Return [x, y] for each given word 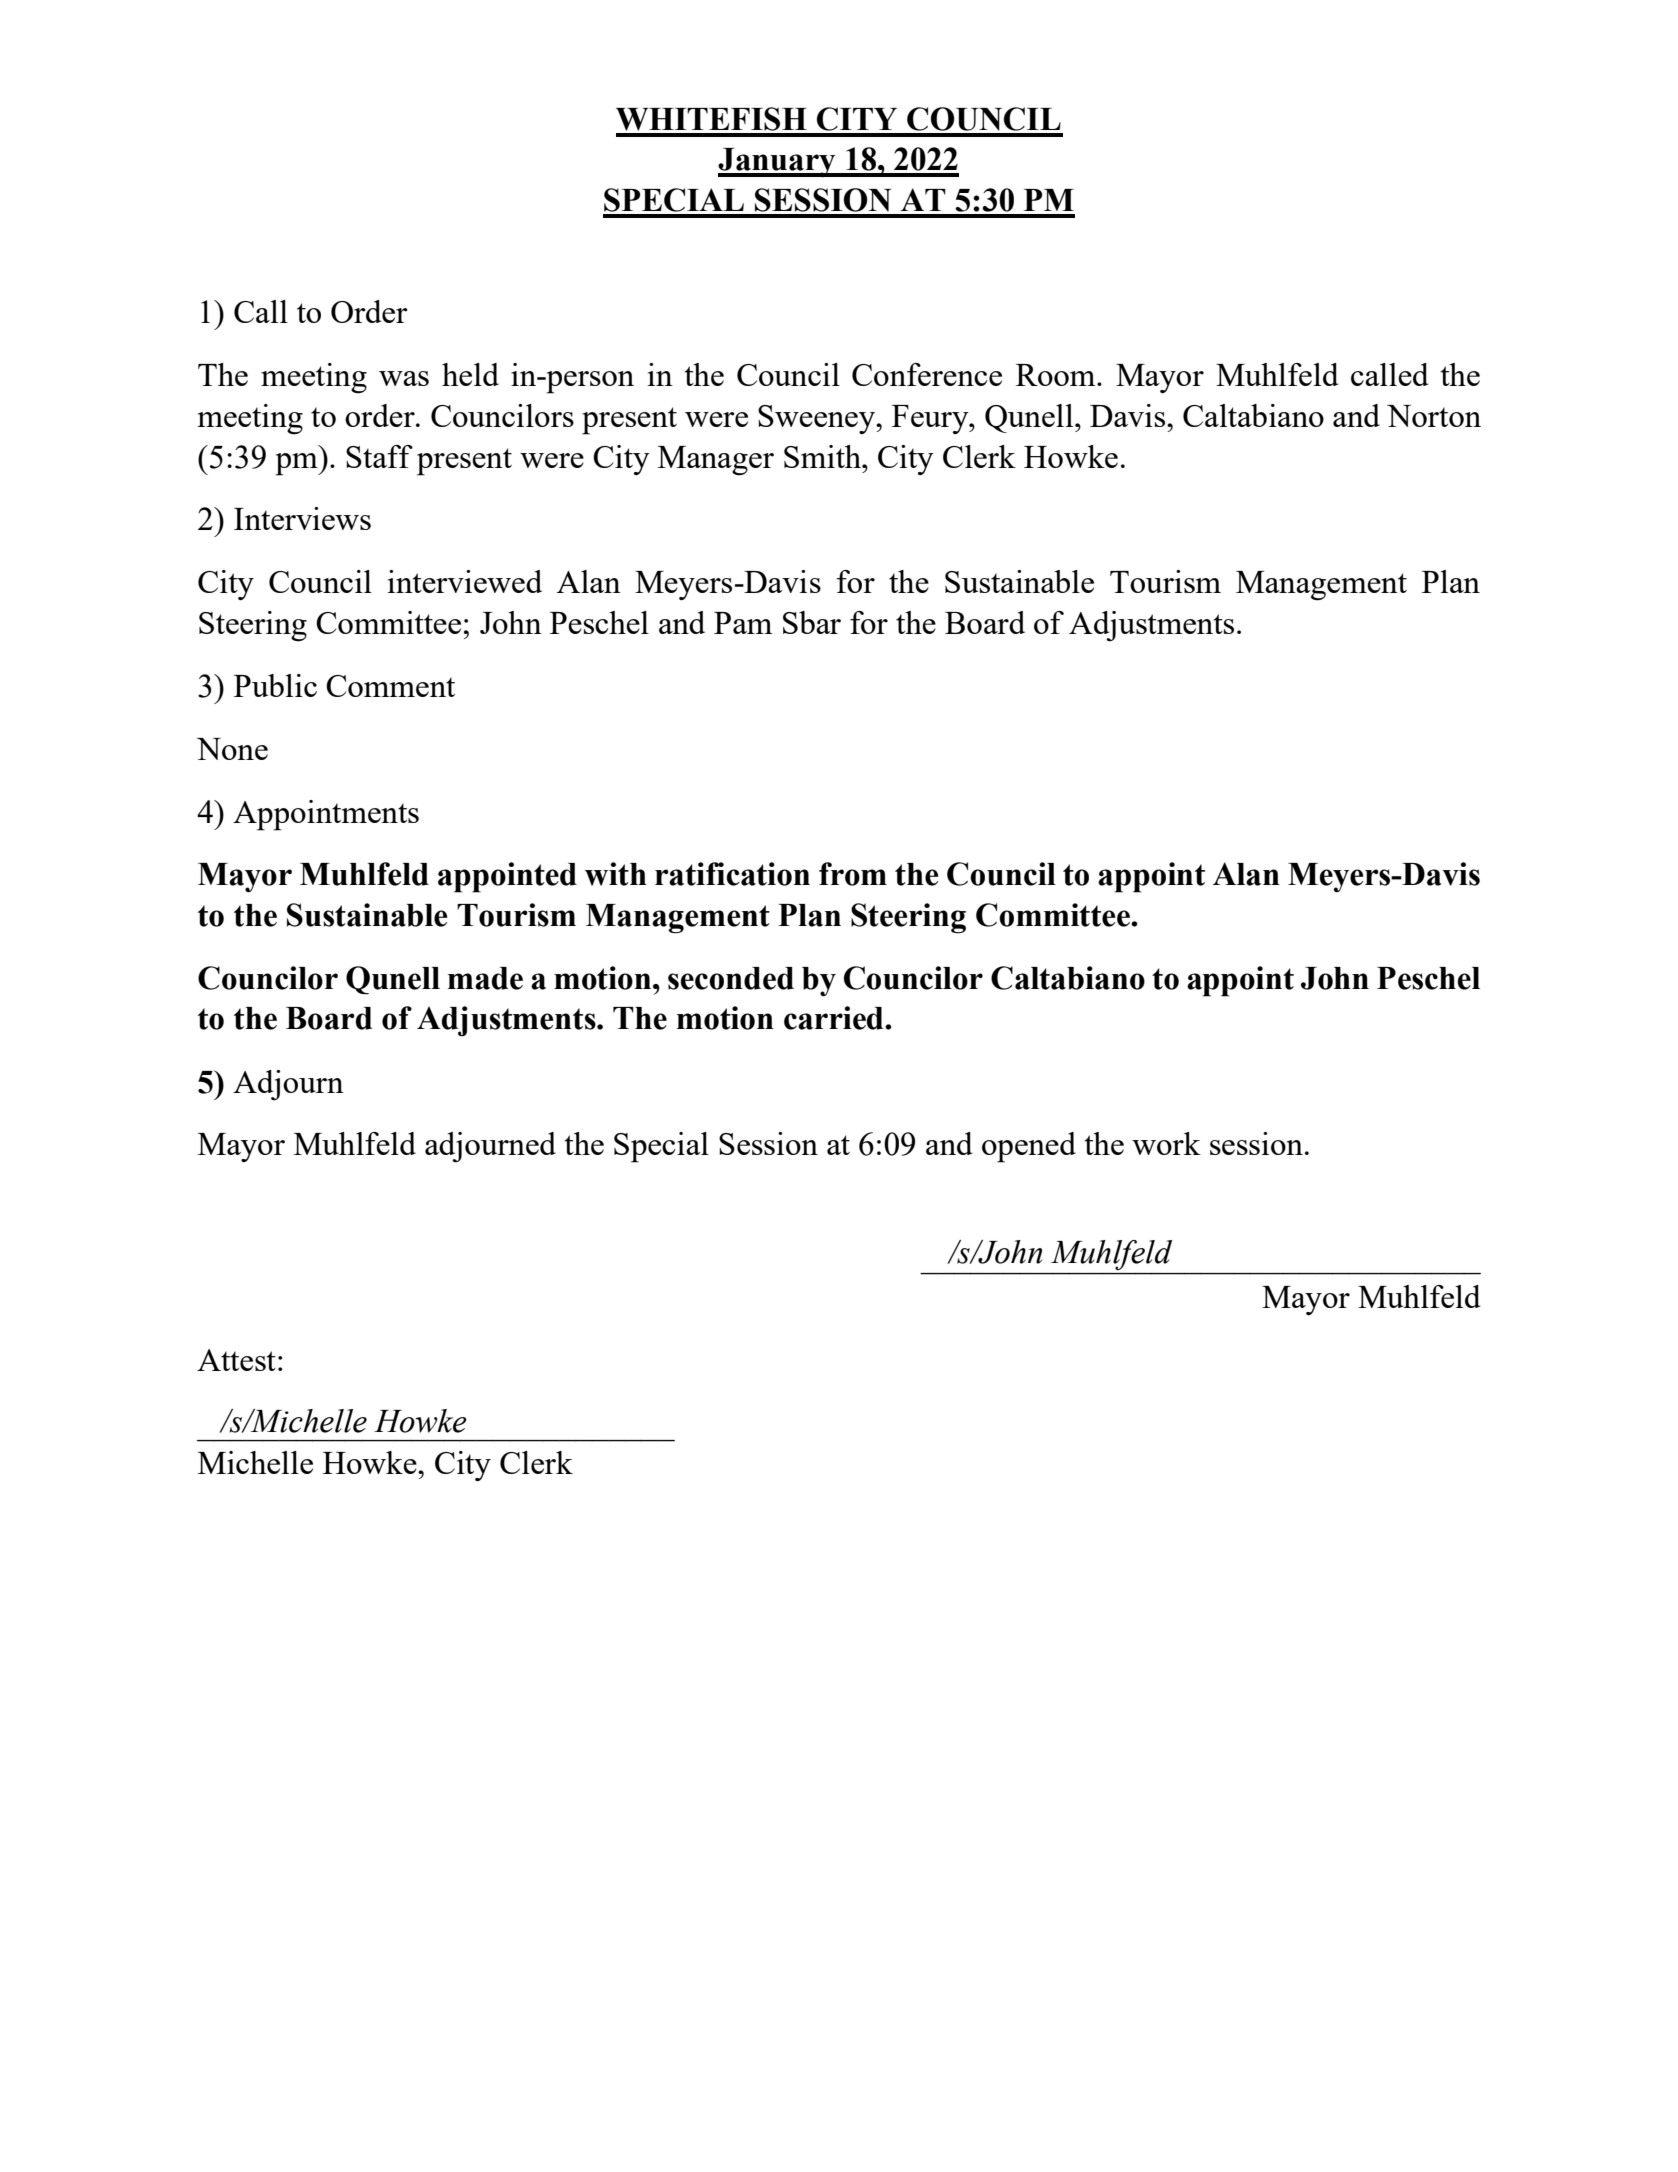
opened [1029, 1147]
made [485, 978]
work [1166, 1143]
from [853, 874]
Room [1057, 375]
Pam [743, 623]
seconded [731, 978]
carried [835, 1018]
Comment [390, 686]
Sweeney [817, 419]
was [404, 378]
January [778, 162]
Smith [824, 456]
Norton [1434, 416]
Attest [236, 1360]
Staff [379, 456]
